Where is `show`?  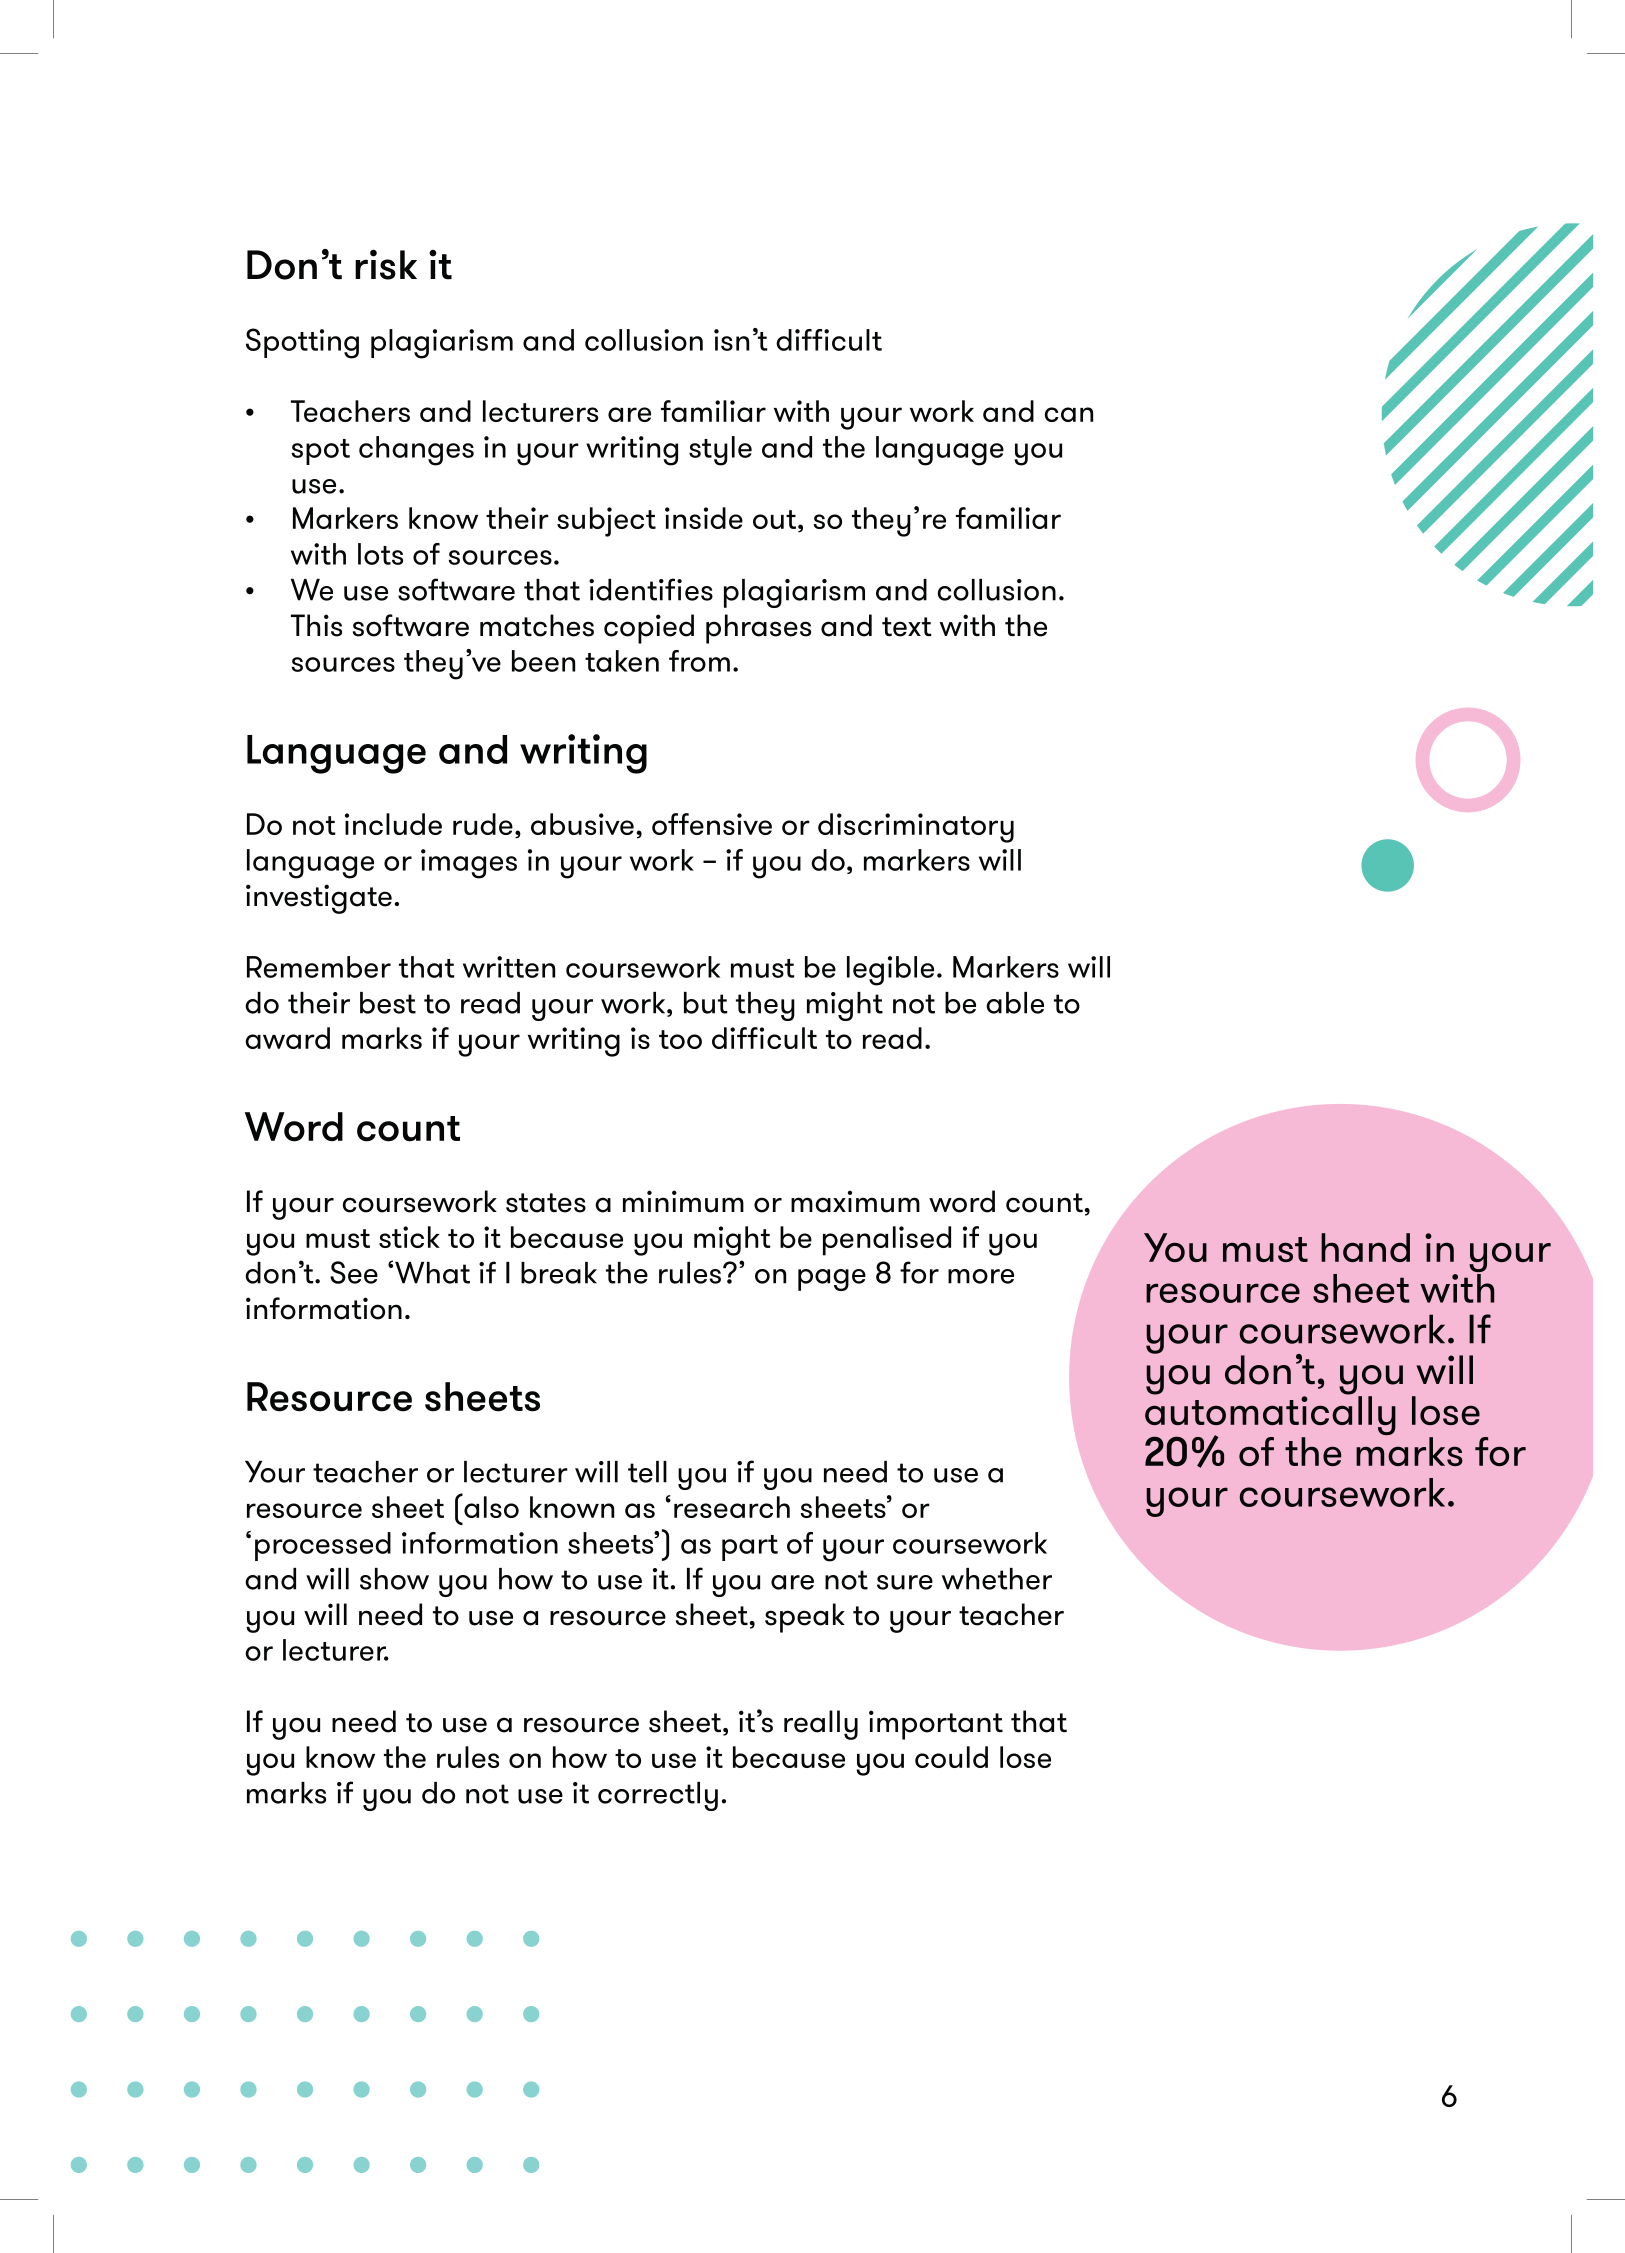 show is located at coordinates (394, 1579).
